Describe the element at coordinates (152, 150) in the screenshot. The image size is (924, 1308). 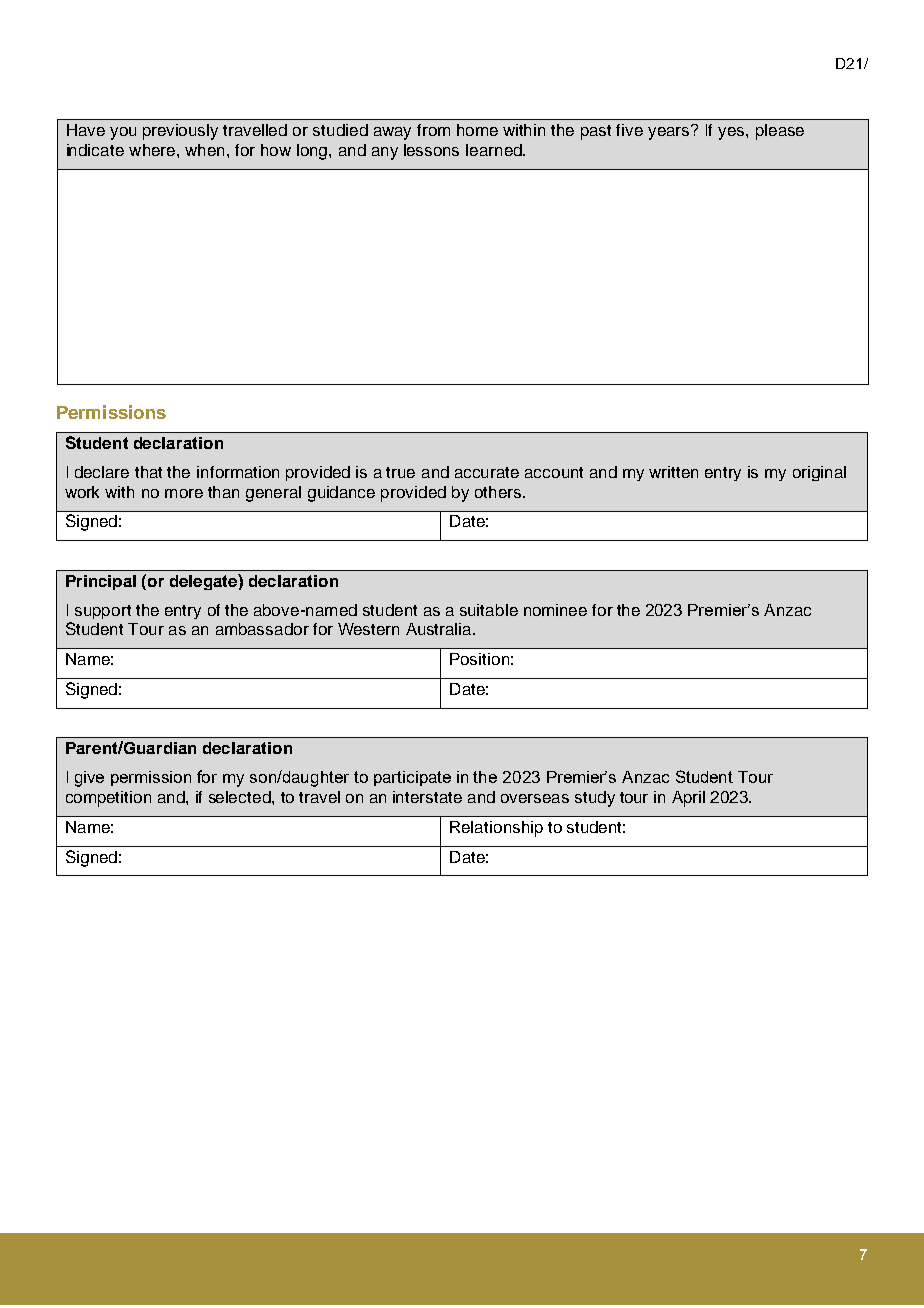
I see `where` at that location.
